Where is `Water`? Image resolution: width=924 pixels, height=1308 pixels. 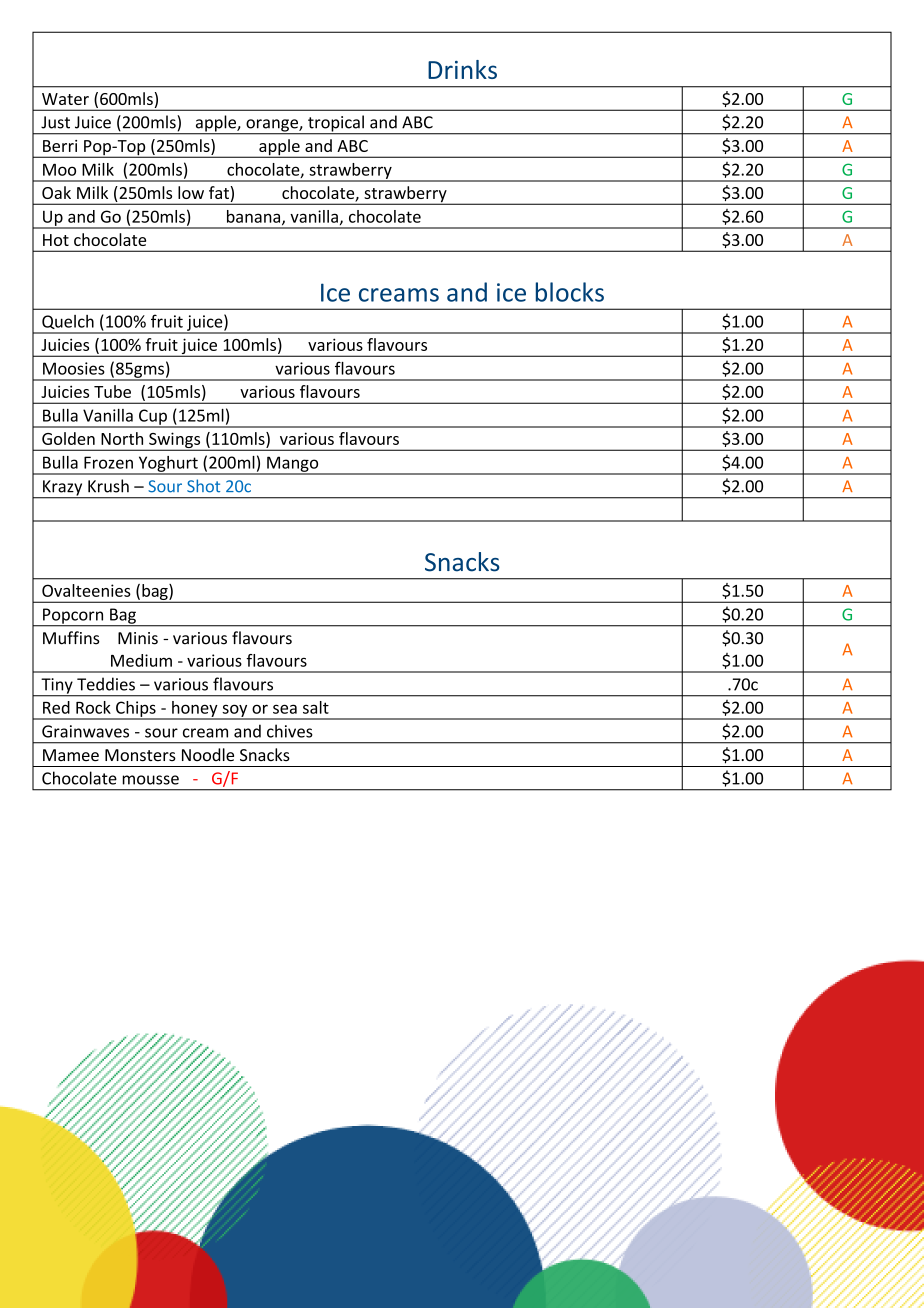
Water is located at coordinates (65, 99).
